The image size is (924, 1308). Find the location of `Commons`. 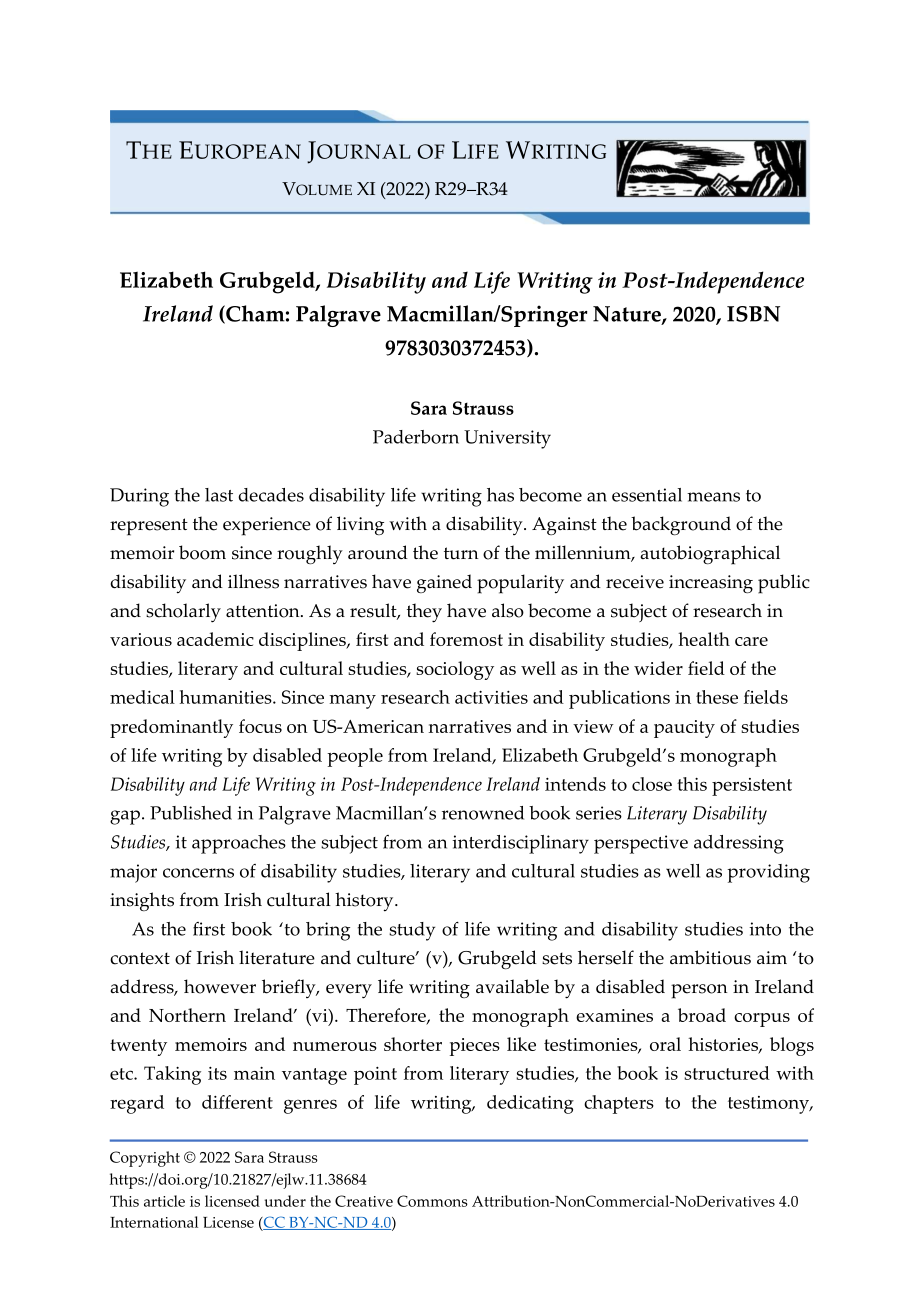

Commons is located at coordinates (432, 1201).
